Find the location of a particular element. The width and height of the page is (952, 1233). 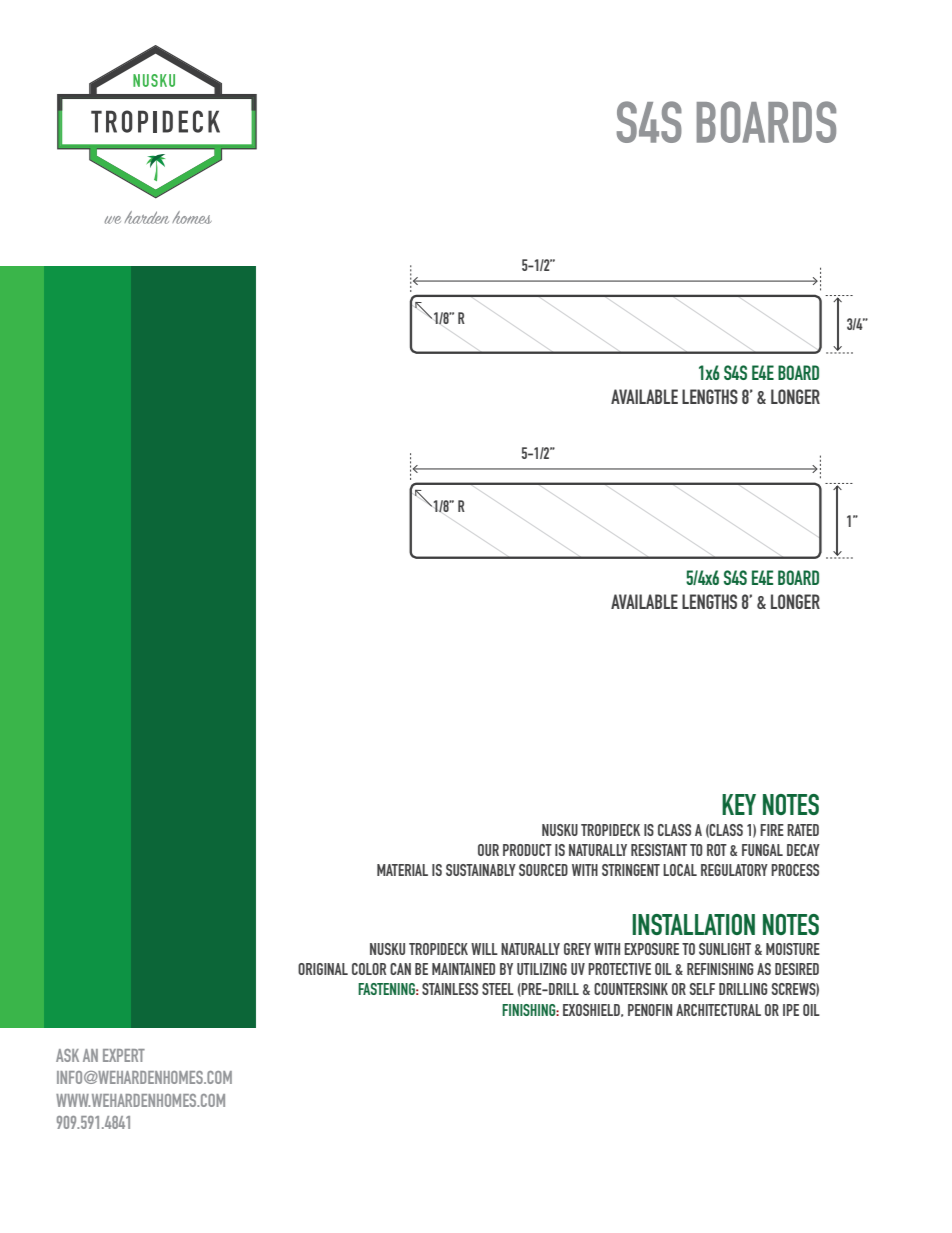

MATERIAL is located at coordinates (402, 870).
